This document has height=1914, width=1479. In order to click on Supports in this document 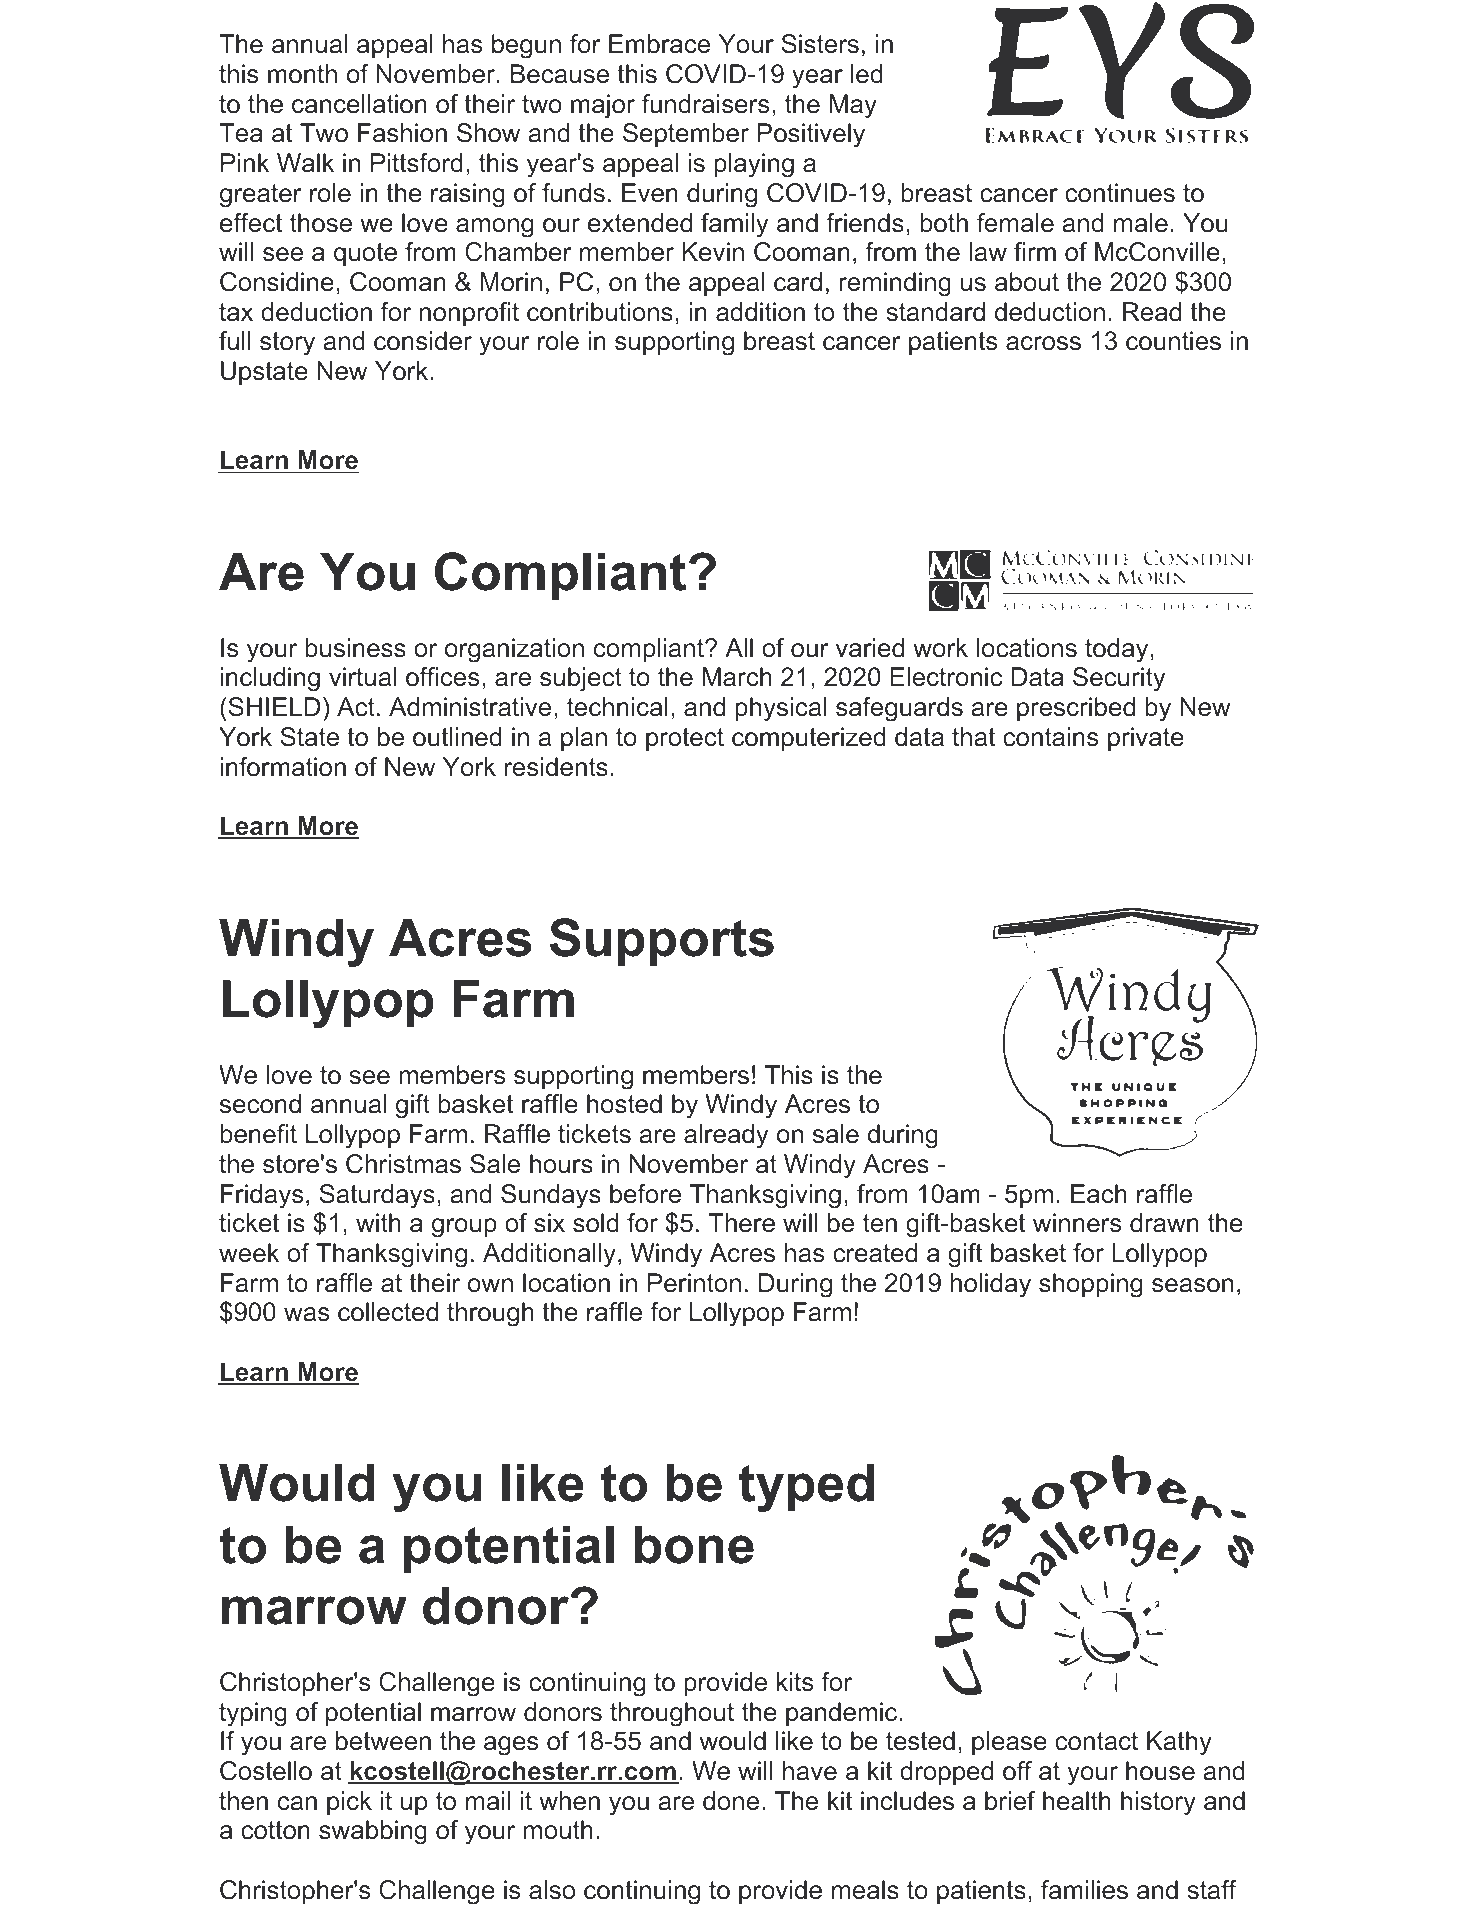, I will do `click(662, 942)`.
